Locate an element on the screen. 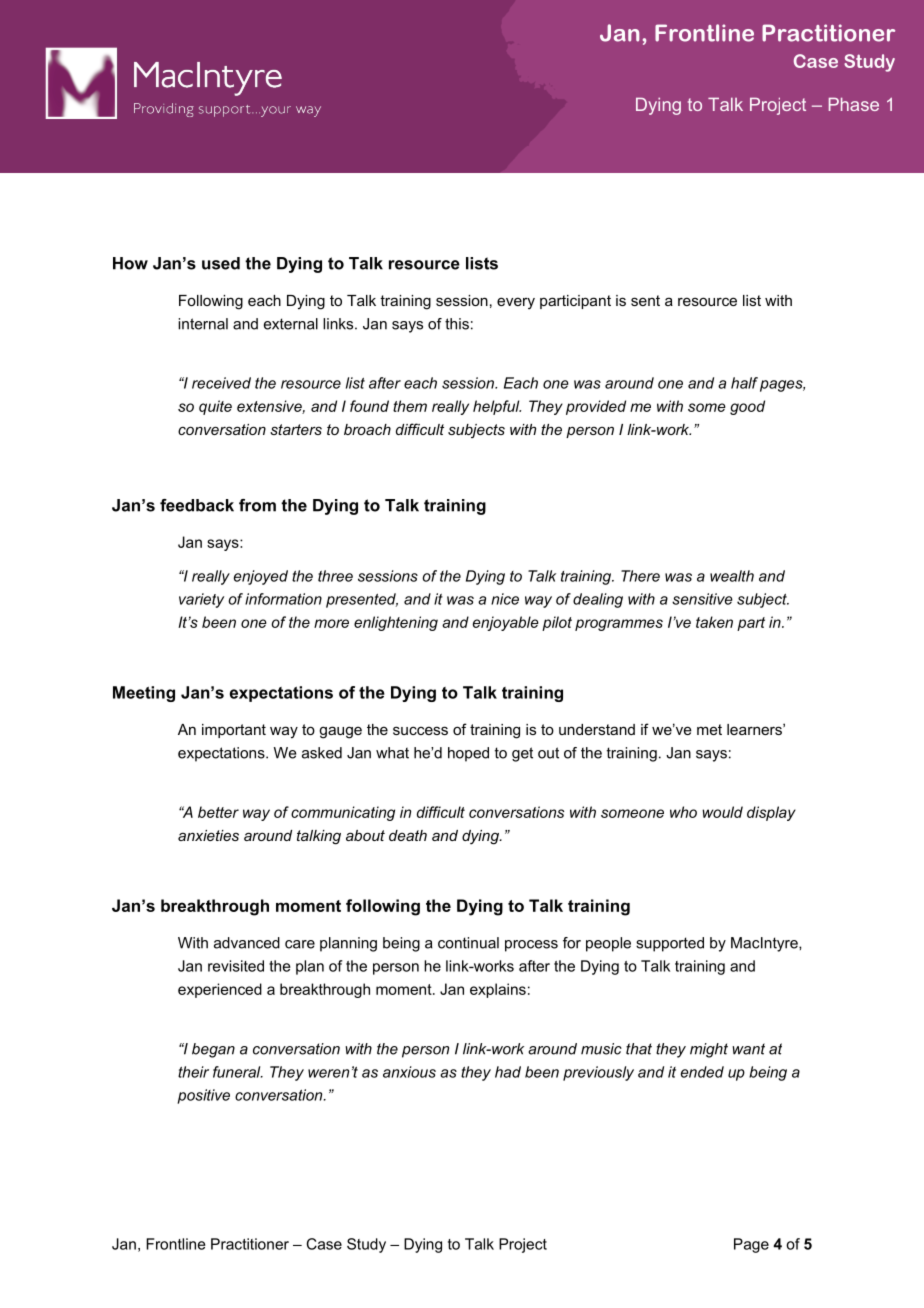 The height and width of the screenshot is (1308, 924). anxieties is located at coordinates (208, 835).
